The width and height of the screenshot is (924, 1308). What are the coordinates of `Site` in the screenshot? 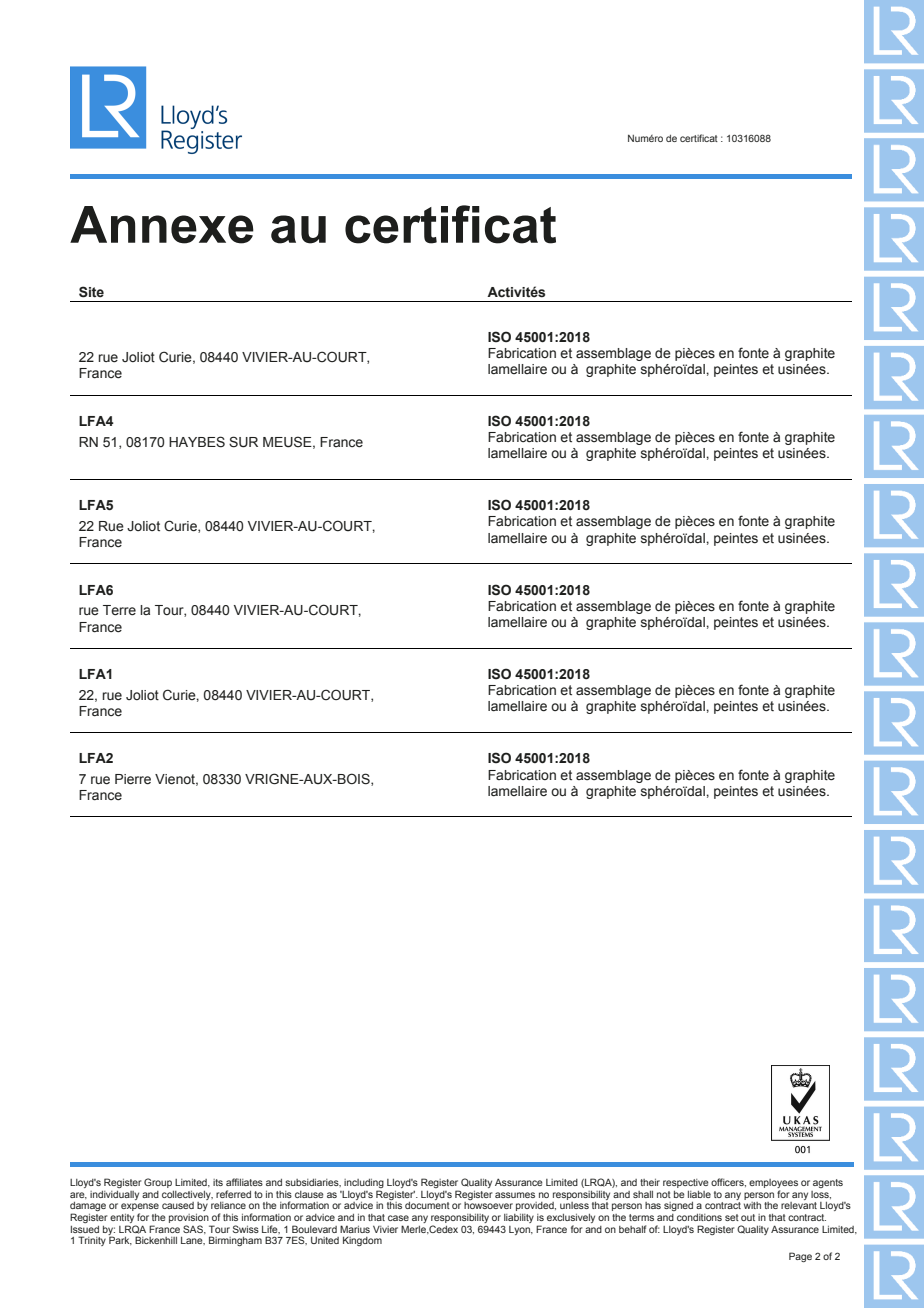 It's located at (91, 292).
